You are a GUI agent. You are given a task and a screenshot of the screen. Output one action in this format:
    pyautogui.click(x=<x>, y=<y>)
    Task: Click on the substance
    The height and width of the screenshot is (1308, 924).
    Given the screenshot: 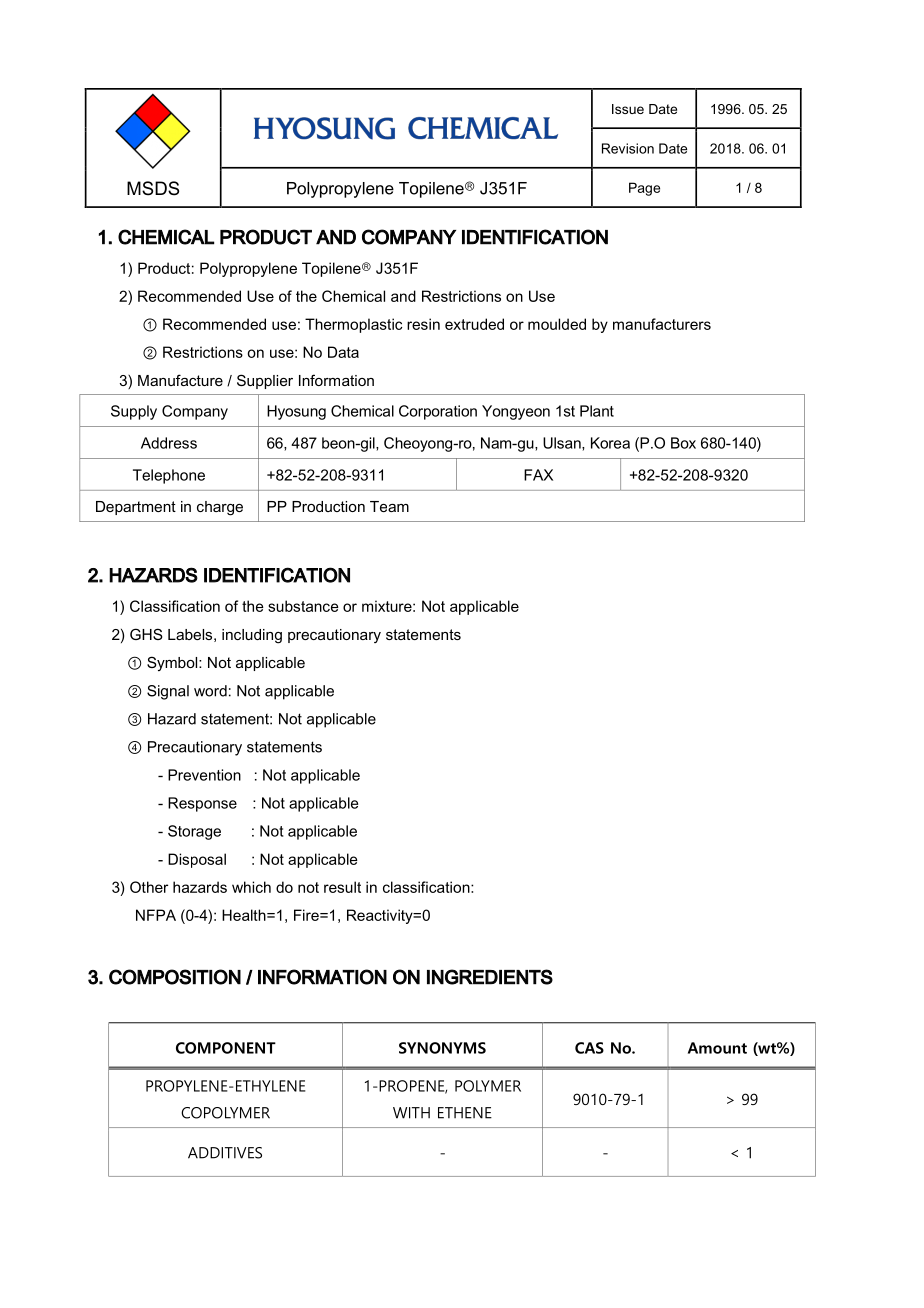 What is the action you would take?
    pyautogui.click(x=303, y=606)
